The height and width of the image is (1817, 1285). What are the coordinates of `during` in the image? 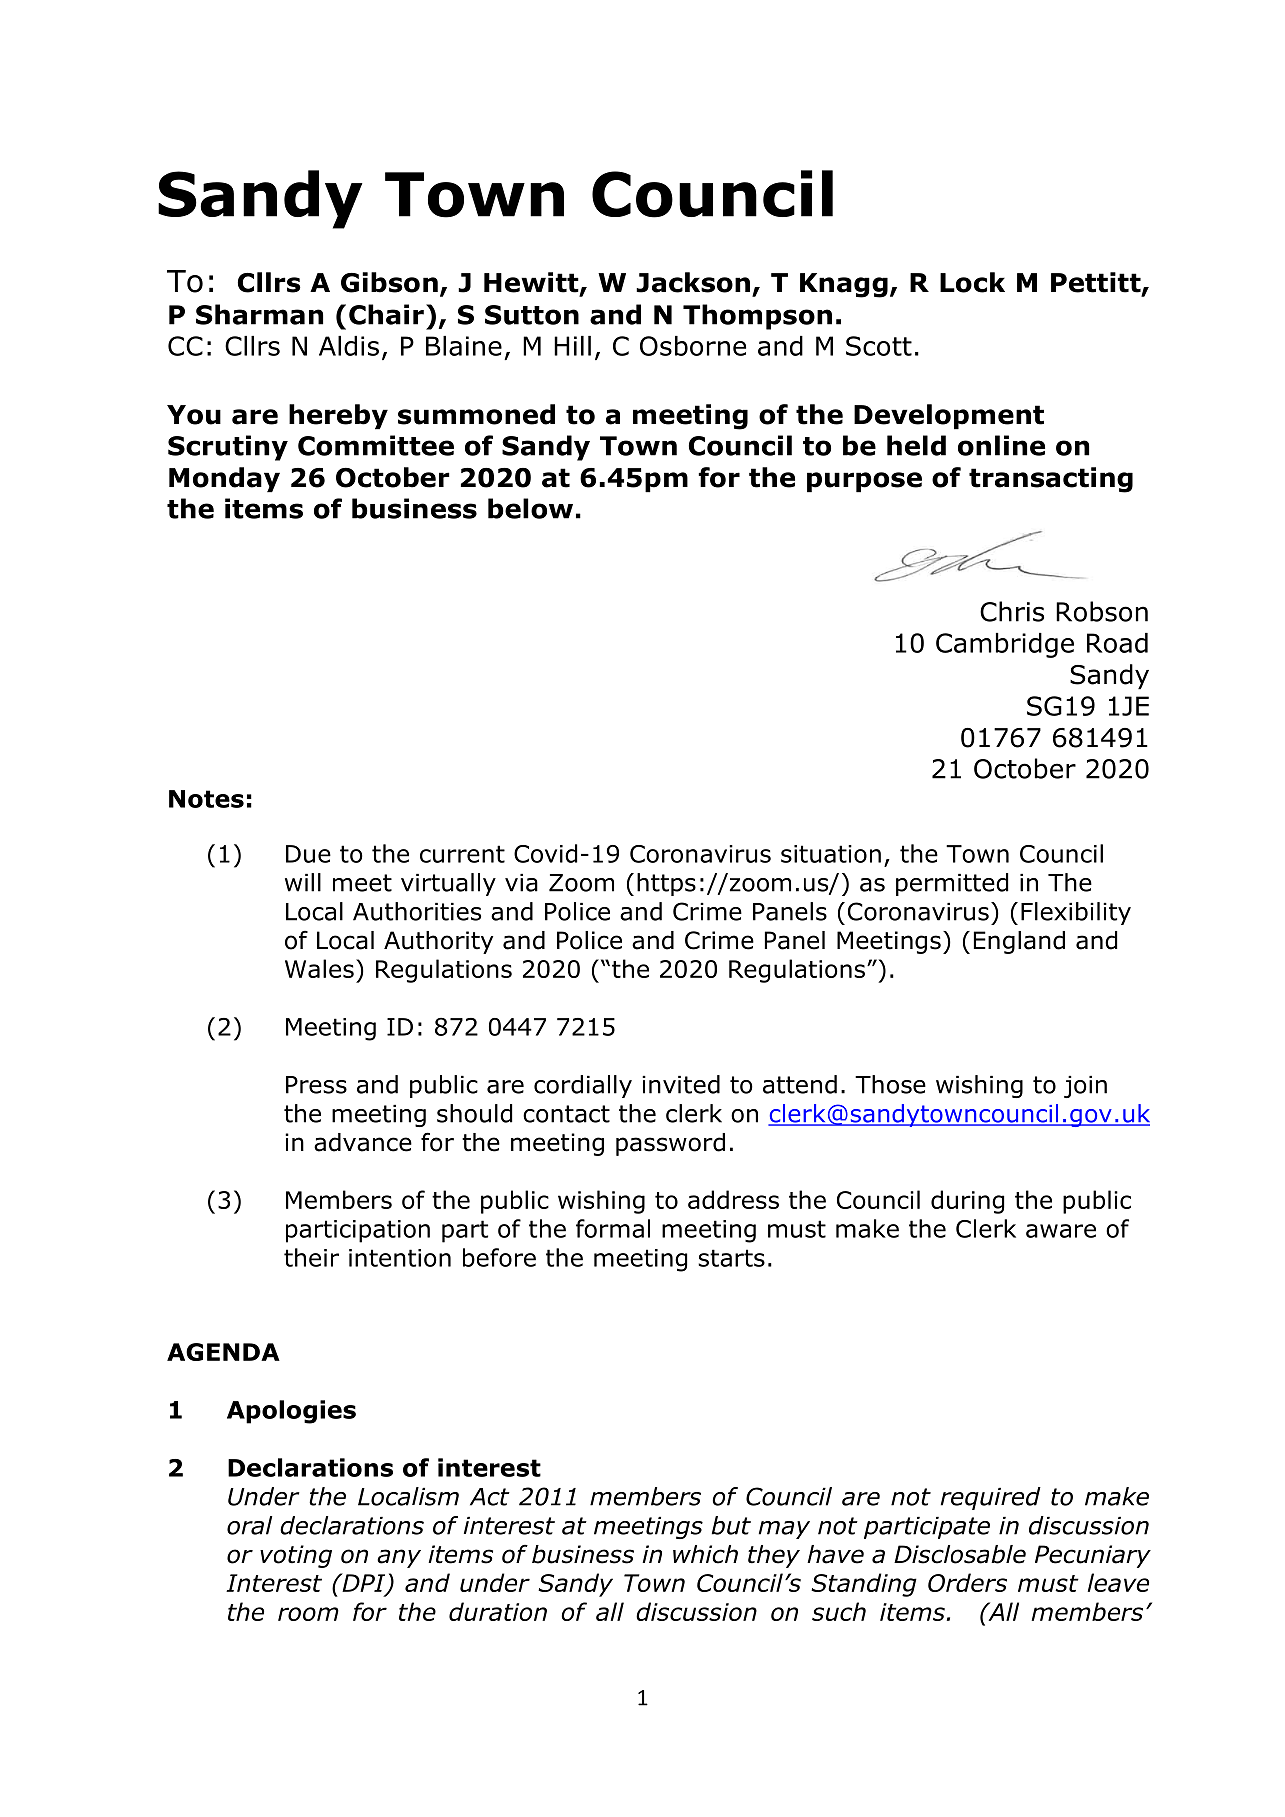 It's located at (967, 1202).
